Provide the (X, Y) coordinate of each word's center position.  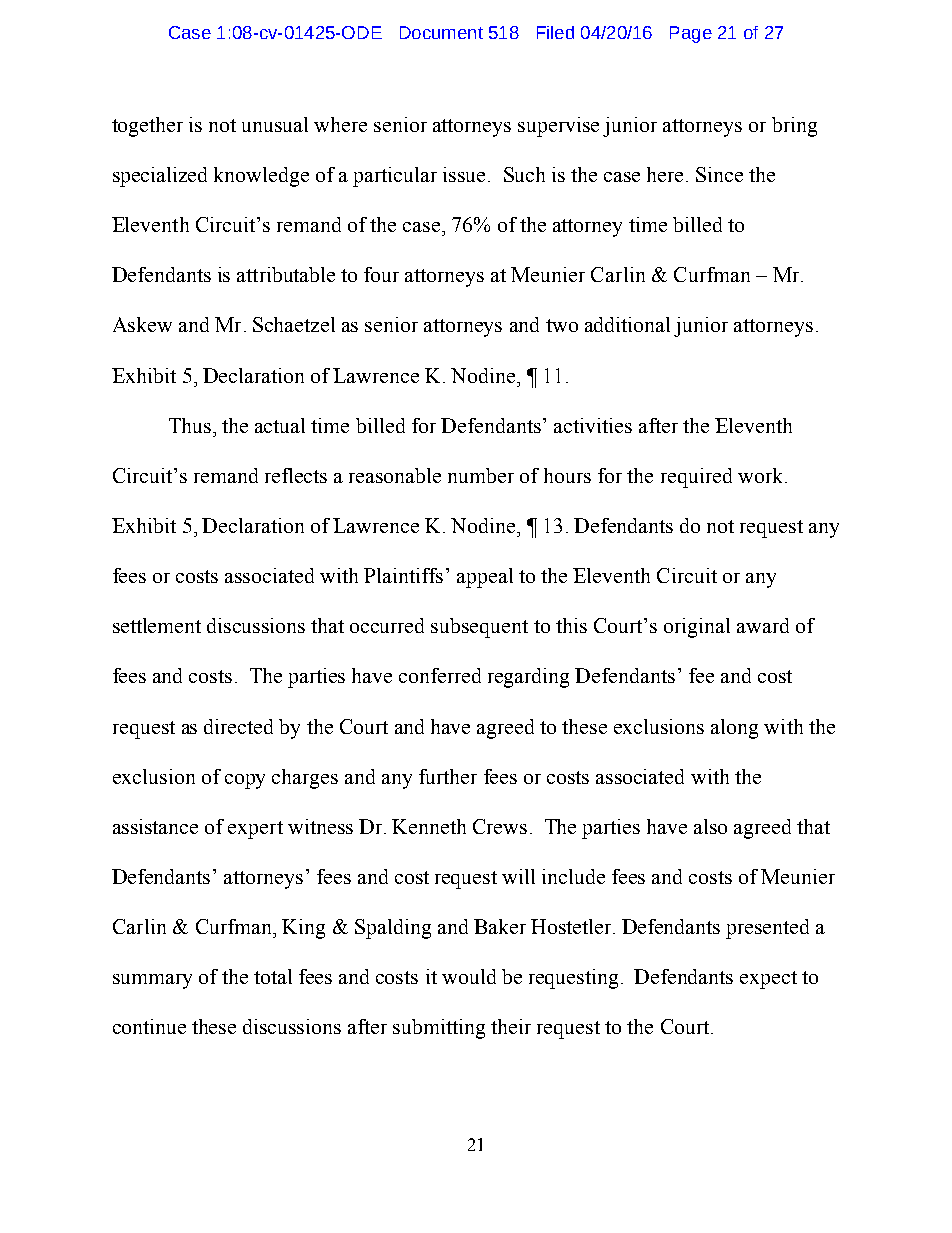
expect (768, 980)
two (562, 325)
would (469, 976)
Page (691, 34)
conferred (440, 675)
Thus (190, 425)
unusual (275, 124)
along (734, 729)
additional (627, 324)
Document (441, 32)
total (273, 976)
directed (238, 726)
